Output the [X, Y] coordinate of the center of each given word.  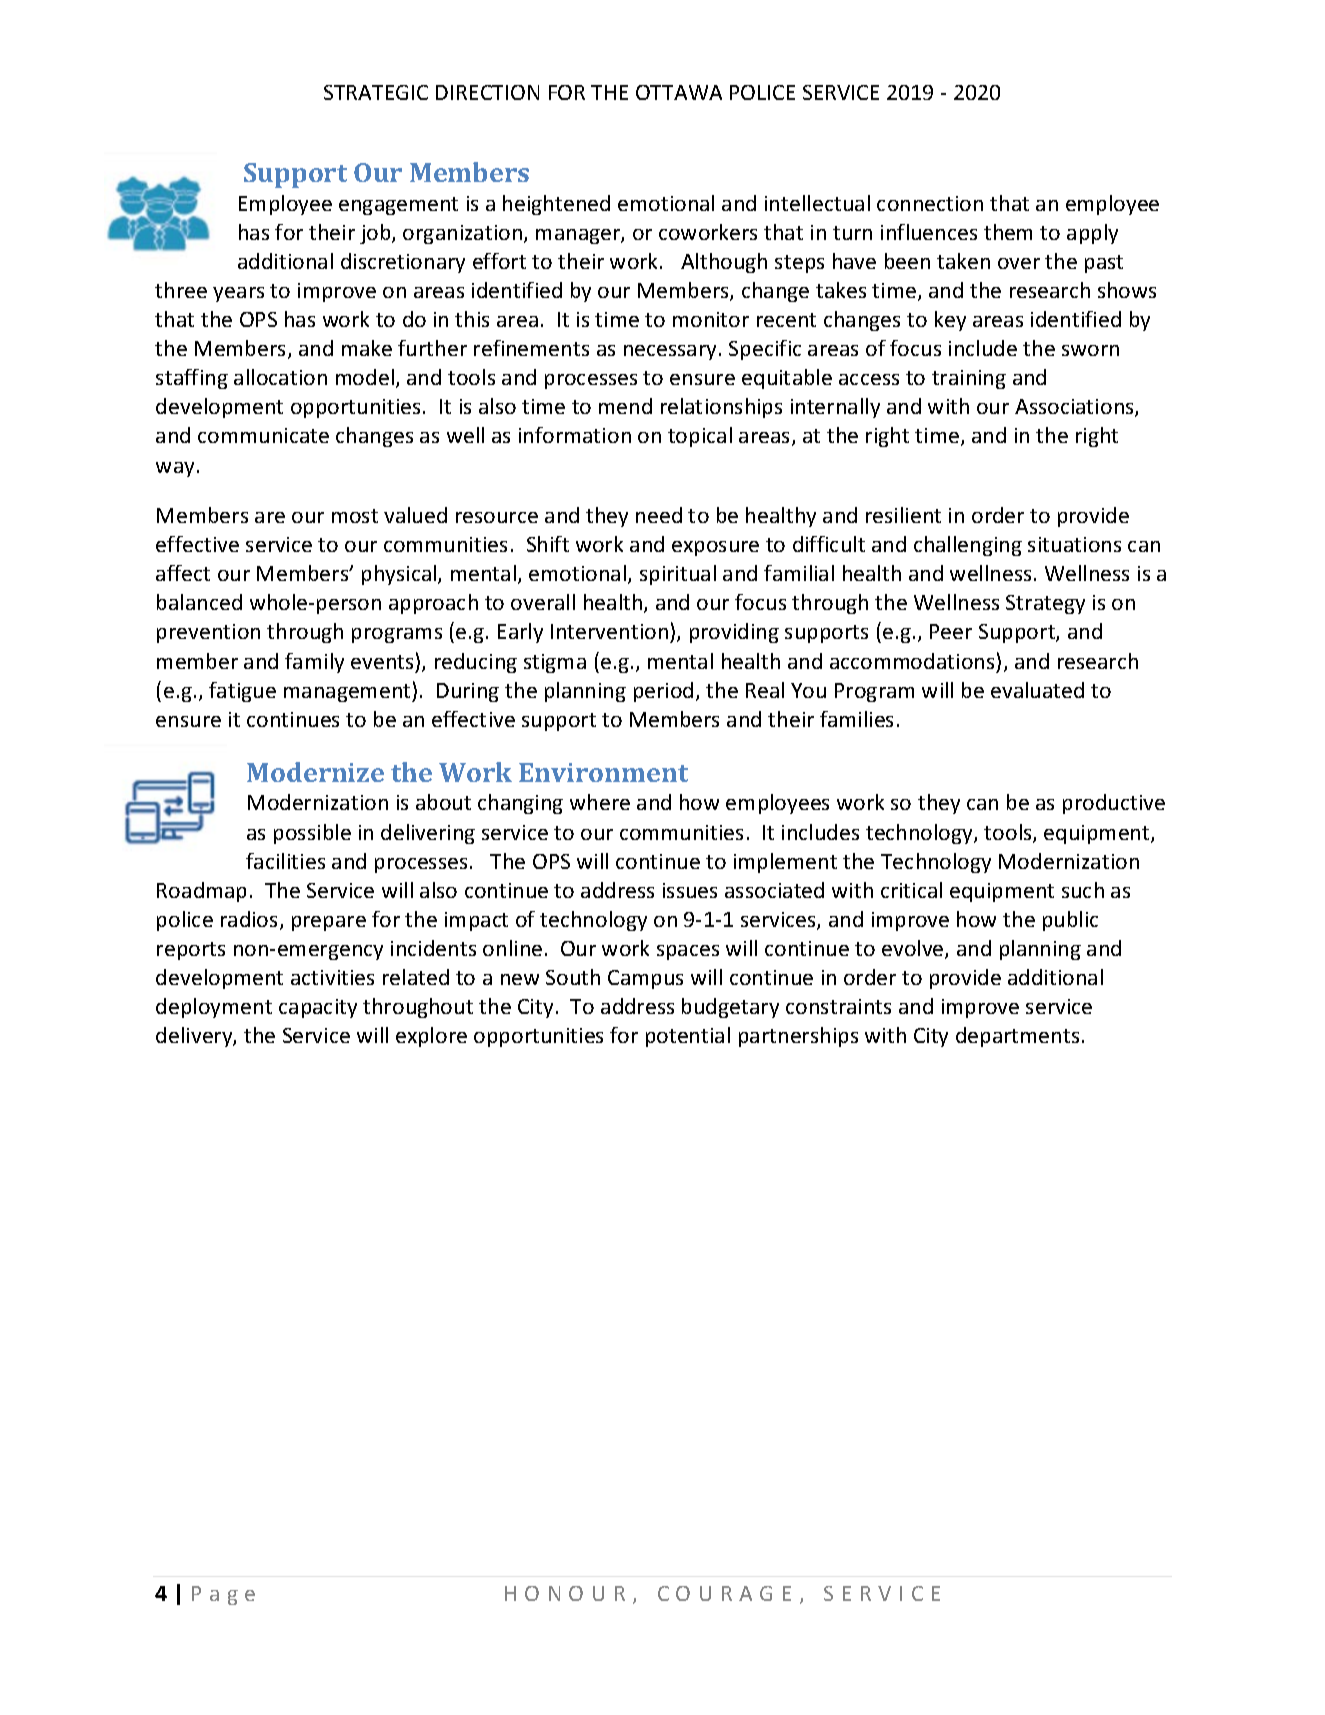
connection [930, 203]
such [1083, 890]
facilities [285, 861]
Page [223, 1595]
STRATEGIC [376, 92]
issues [690, 890]
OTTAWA [679, 92]
